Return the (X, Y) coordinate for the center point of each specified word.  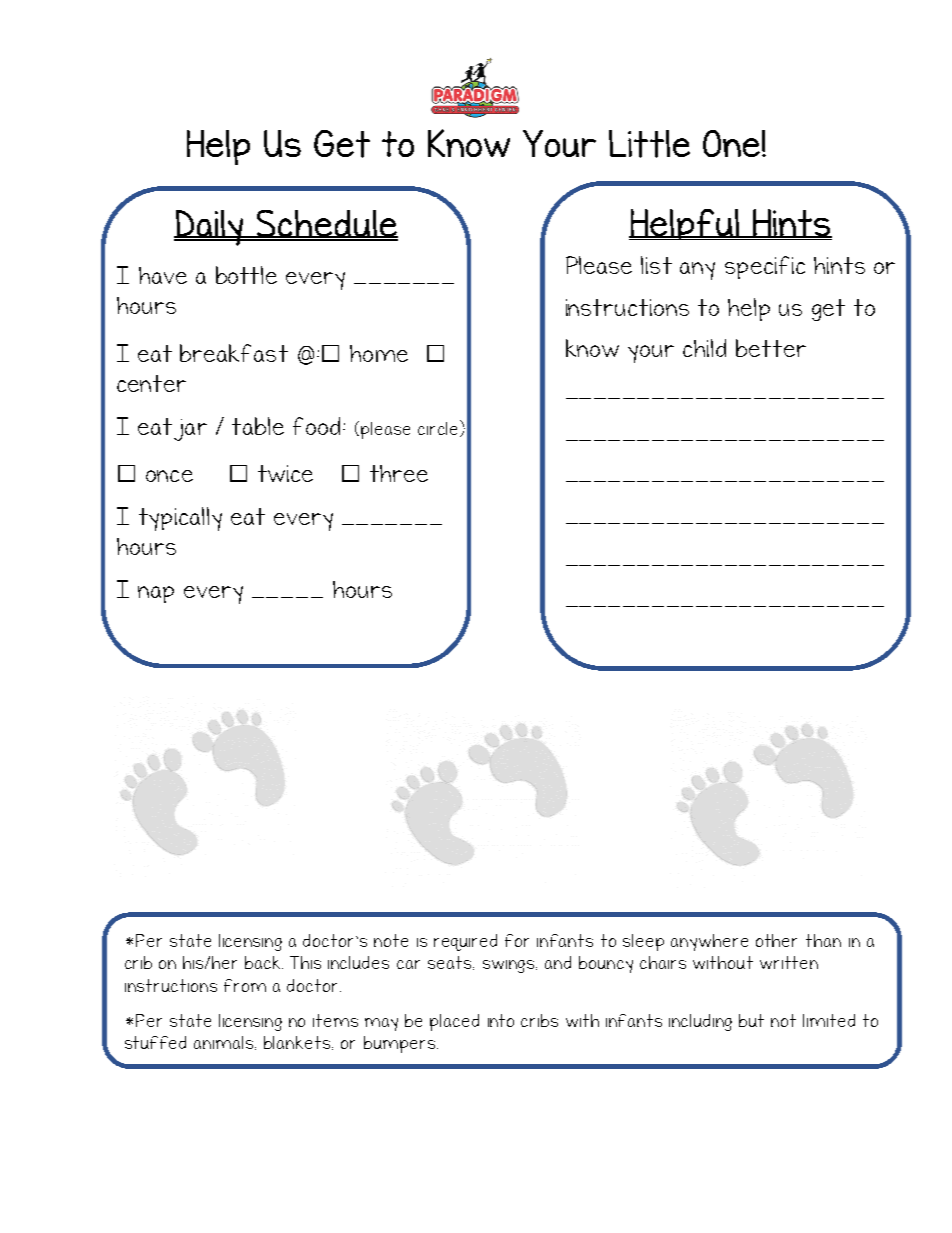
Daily (210, 228)
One (731, 143)
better (771, 348)
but (751, 1020)
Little (649, 144)
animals (225, 1043)
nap (156, 594)
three (399, 473)
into (501, 1020)
